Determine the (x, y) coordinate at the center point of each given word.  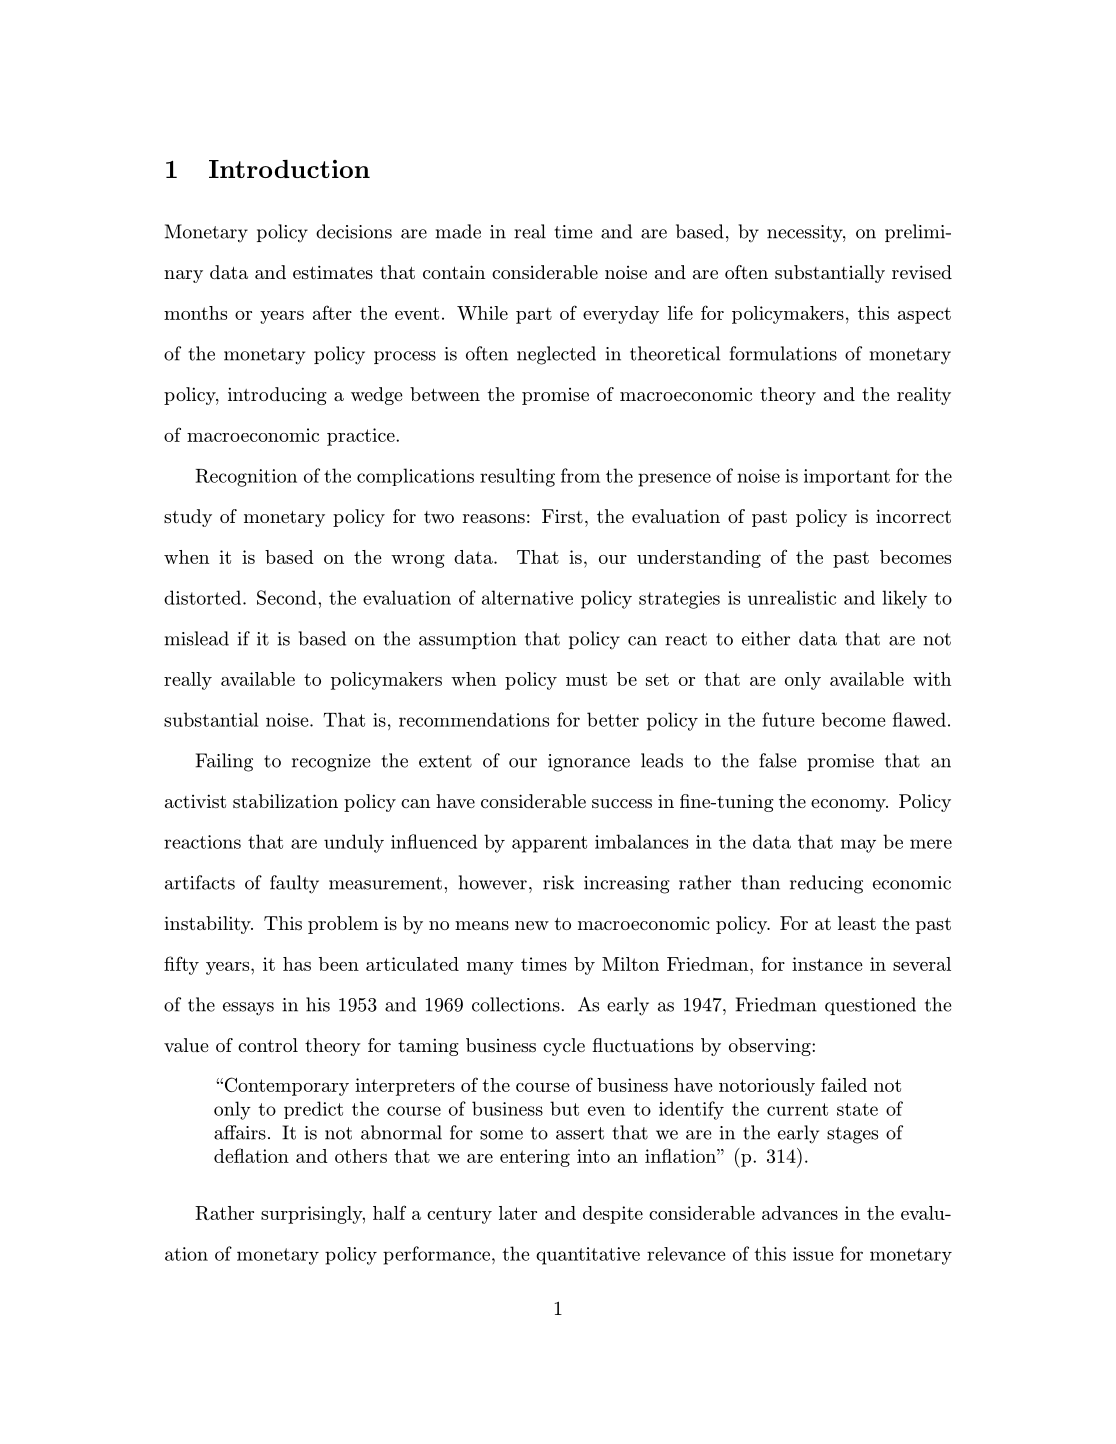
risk (558, 882)
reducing (826, 884)
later (518, 1213)
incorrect (913, 516)
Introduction (289, 169)
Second (288, 597)
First (562, 516)
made (458, 231)
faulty (294, 884)
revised (922, 272)
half (389, 1212)
